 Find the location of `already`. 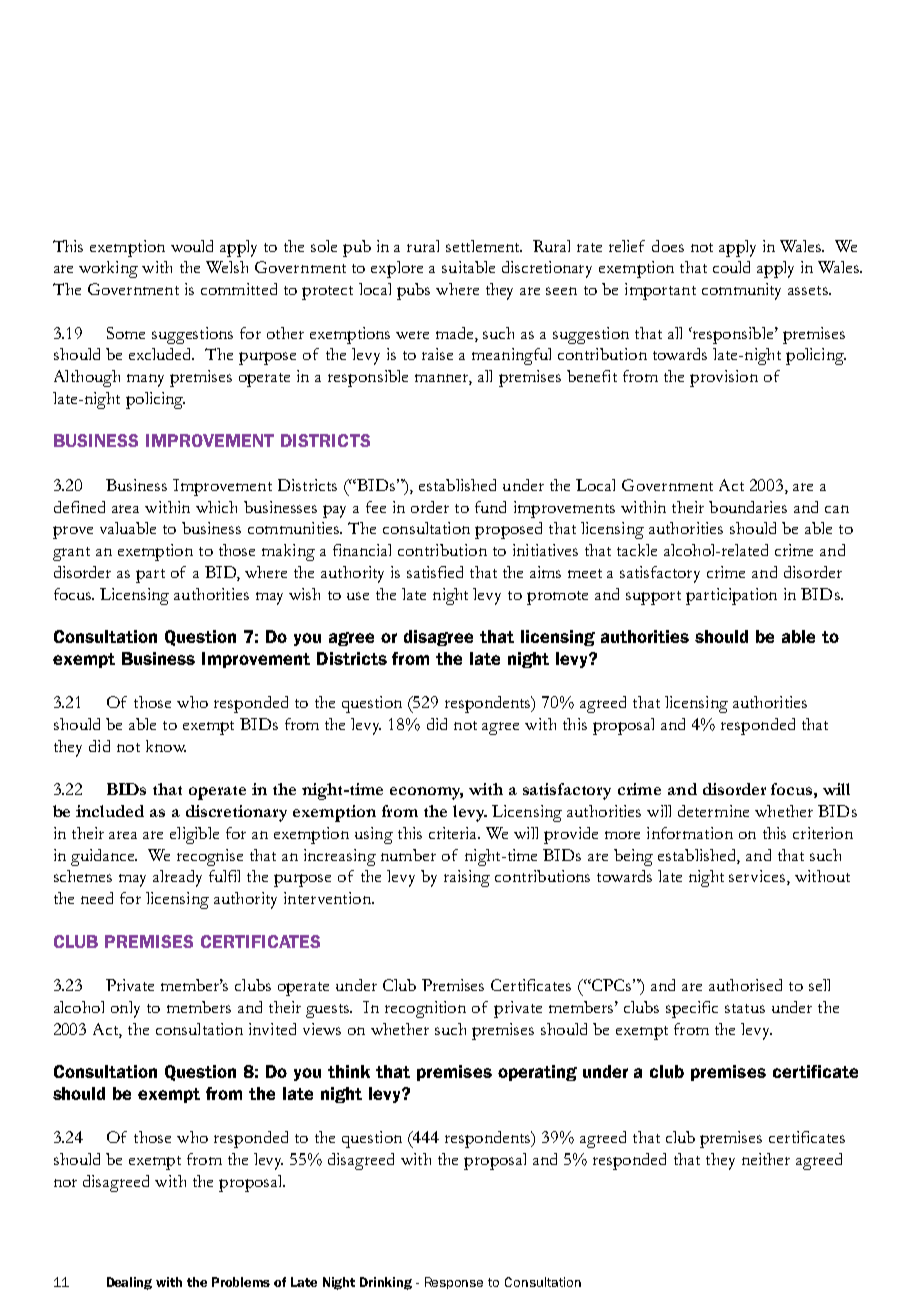

already is located at coordinates (177, 878).
